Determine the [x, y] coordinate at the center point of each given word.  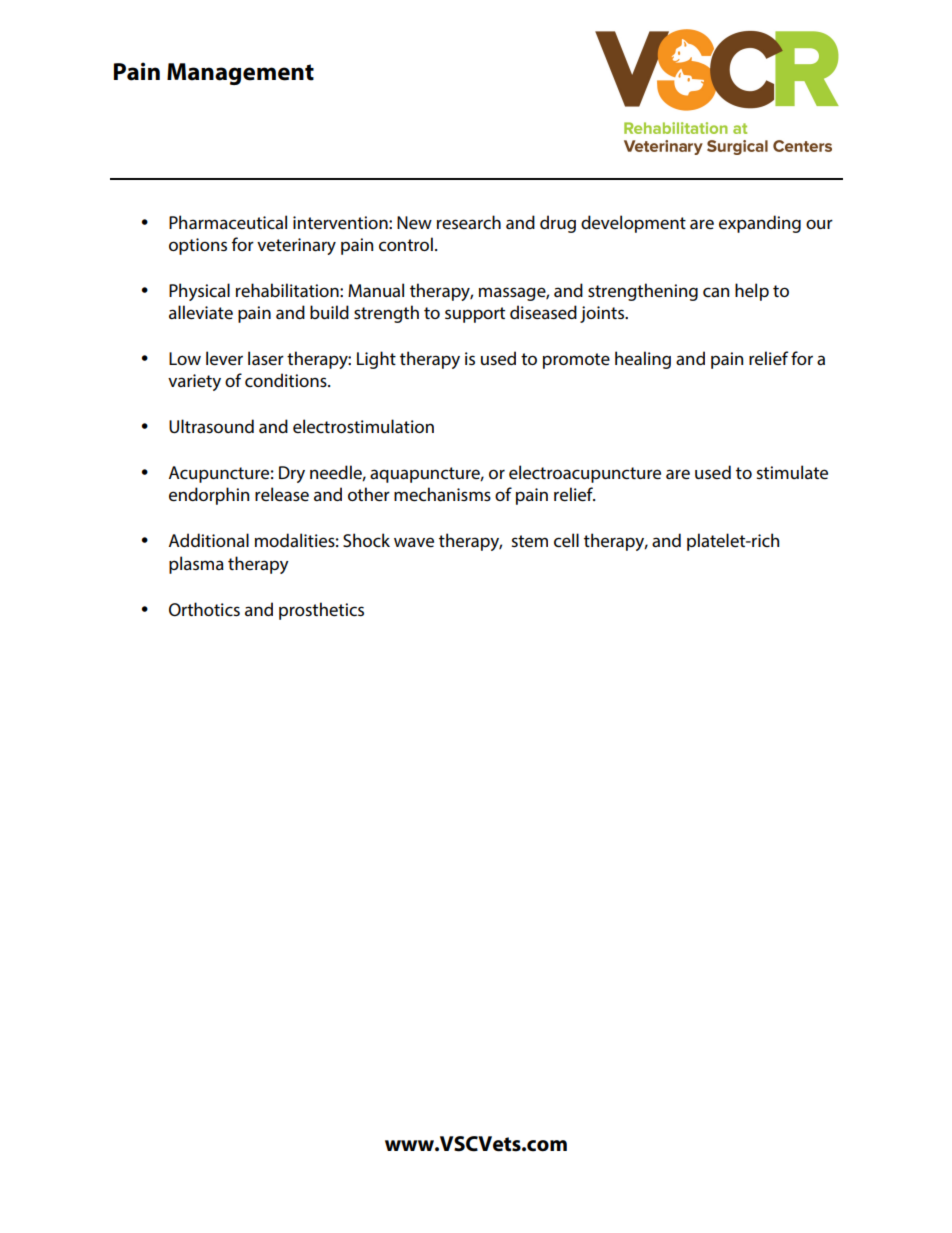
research [469, 222]
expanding [760, 224]
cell [566, 540]
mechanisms [442, 494]
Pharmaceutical [228, 222]
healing [643, 360]
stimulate [792, 472]
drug [558, 224]
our [819, 224]
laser [266, 358]
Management [240, 74]
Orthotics [204, 609]
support [475, 315]
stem [529, 541]
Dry [292, 474]
